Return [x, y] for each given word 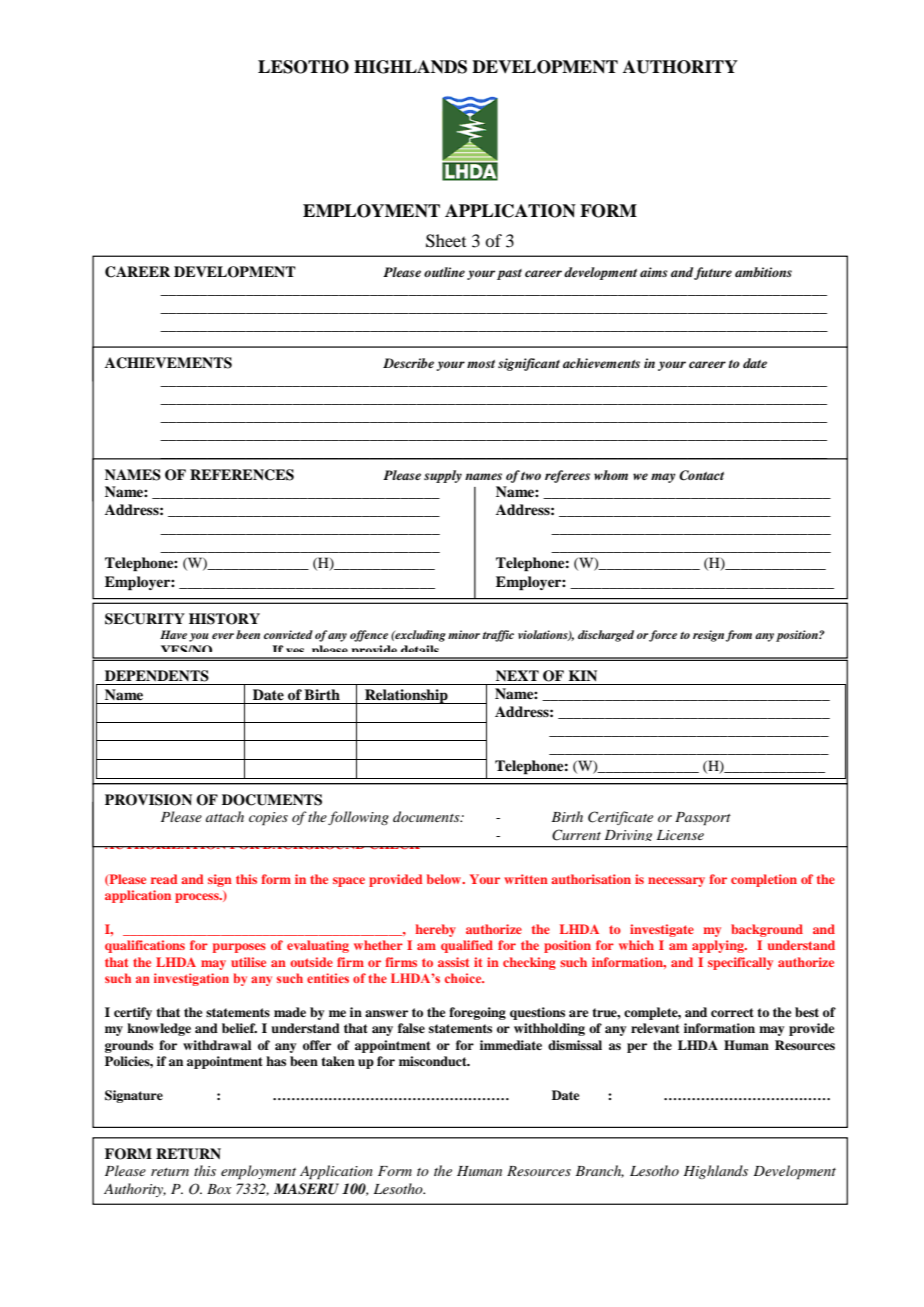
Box [219, 1189]
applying [719, 946]
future [713, 273]
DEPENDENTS [157, 676]
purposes [239, 948]
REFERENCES [242, 475]
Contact [701, 475]
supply [443, 476]
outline [444, 272]
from [739, 636]
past [509, 274]
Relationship [406, 696]
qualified [467, 946]
